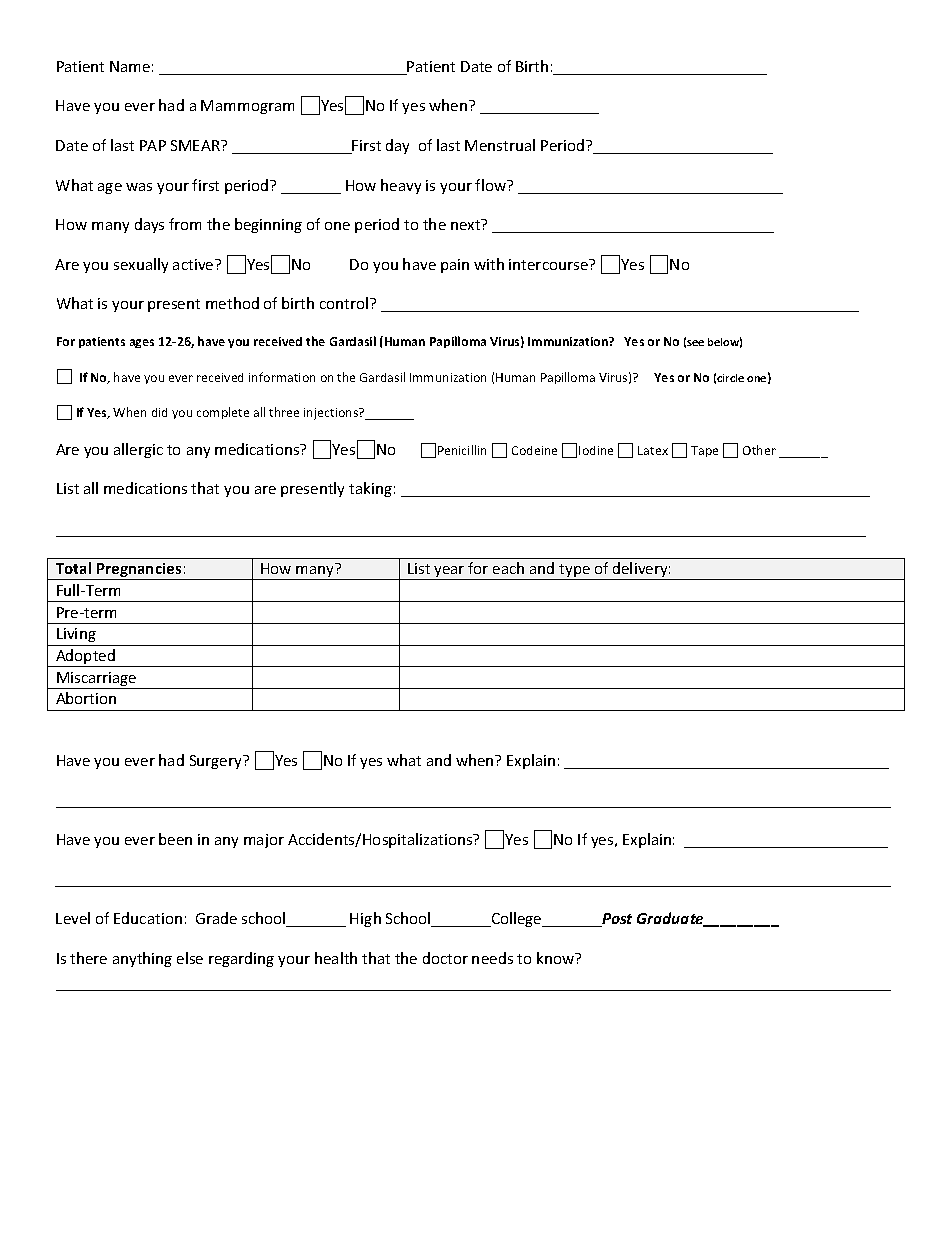 This screenshot has width=952, height=1233. I want to click on type, so click(574, 572).
